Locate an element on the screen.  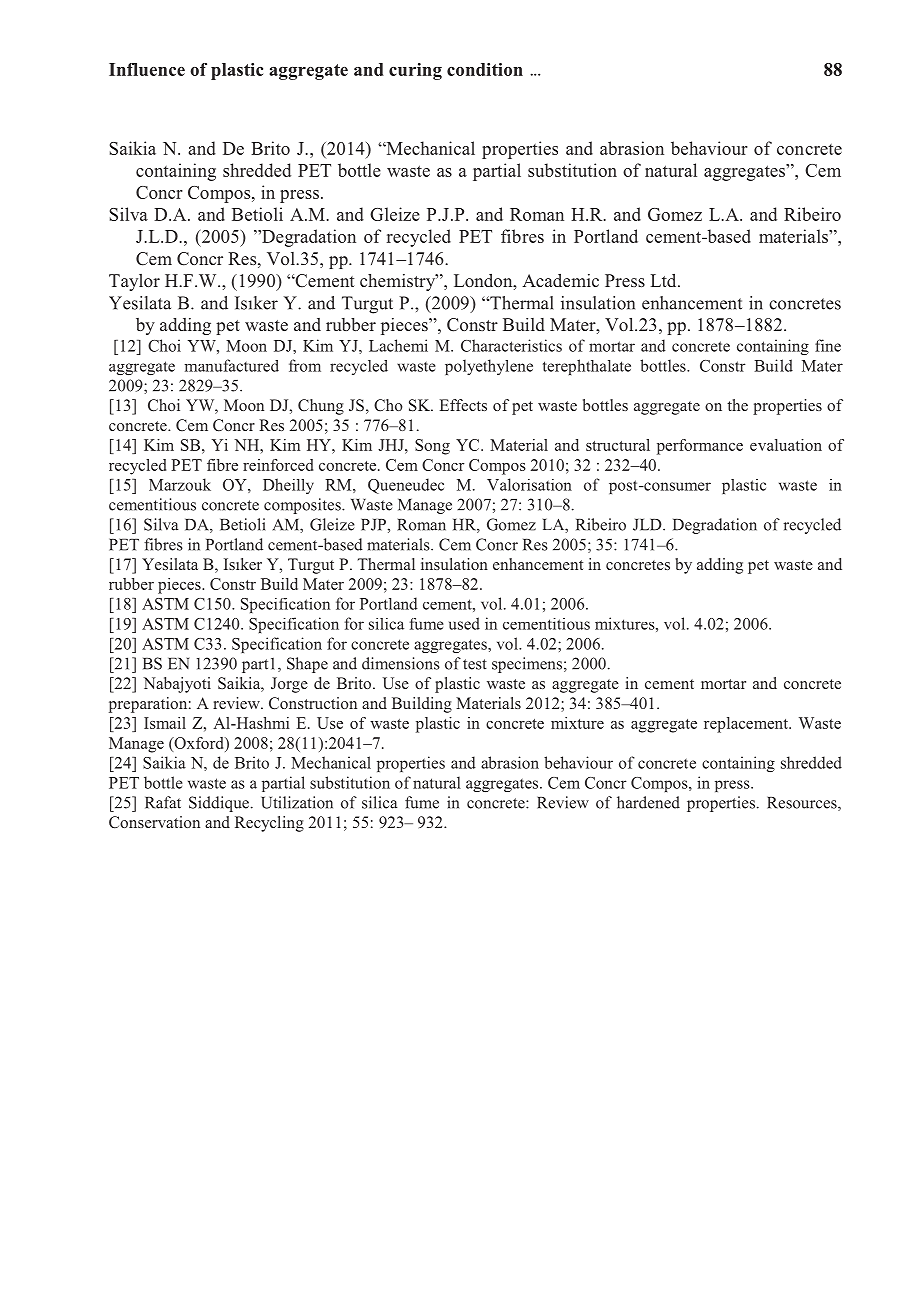
curing is located at coordinates (415, 71).
